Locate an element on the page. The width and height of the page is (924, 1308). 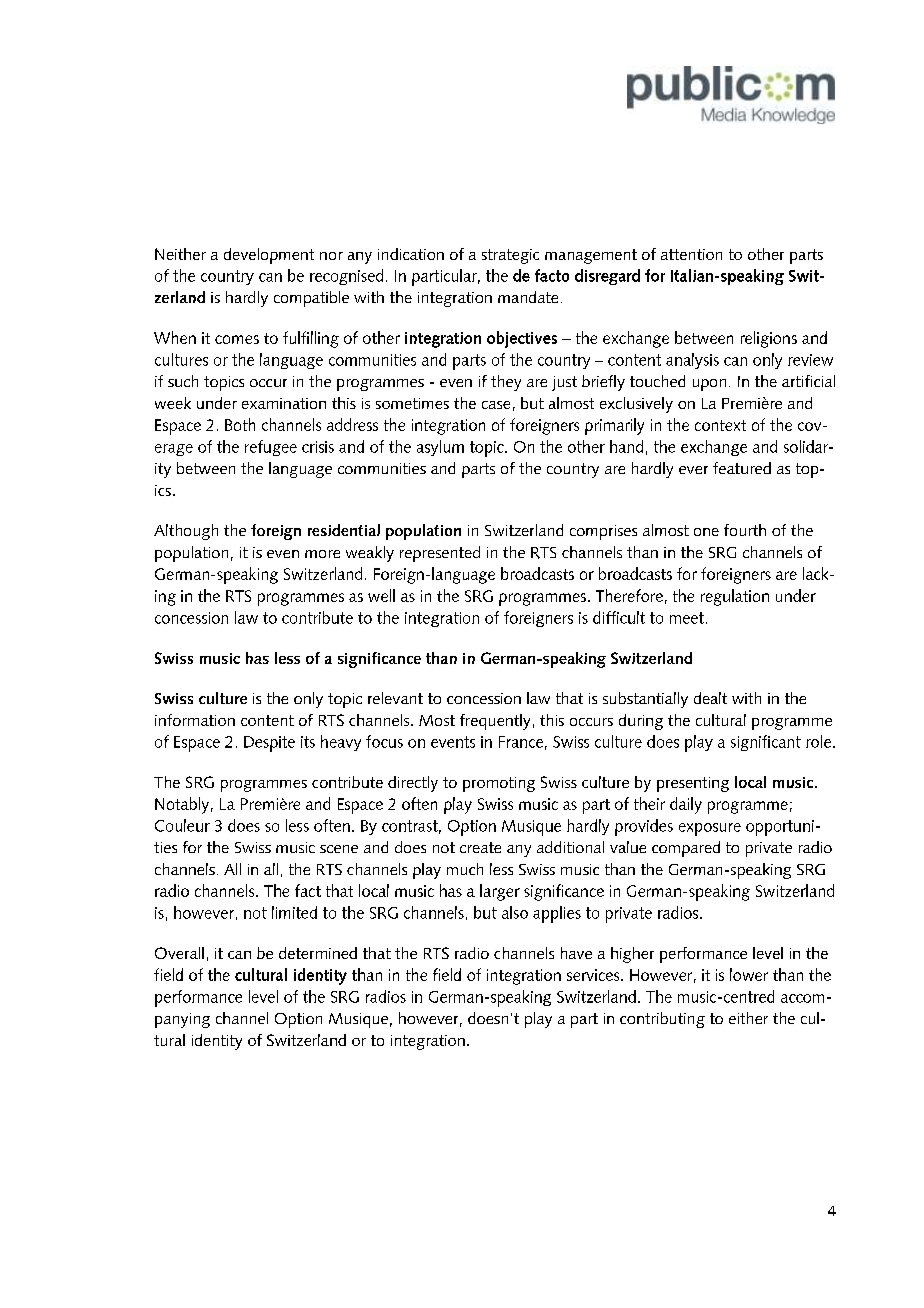
difficult is located at coordinates (619, 617).
